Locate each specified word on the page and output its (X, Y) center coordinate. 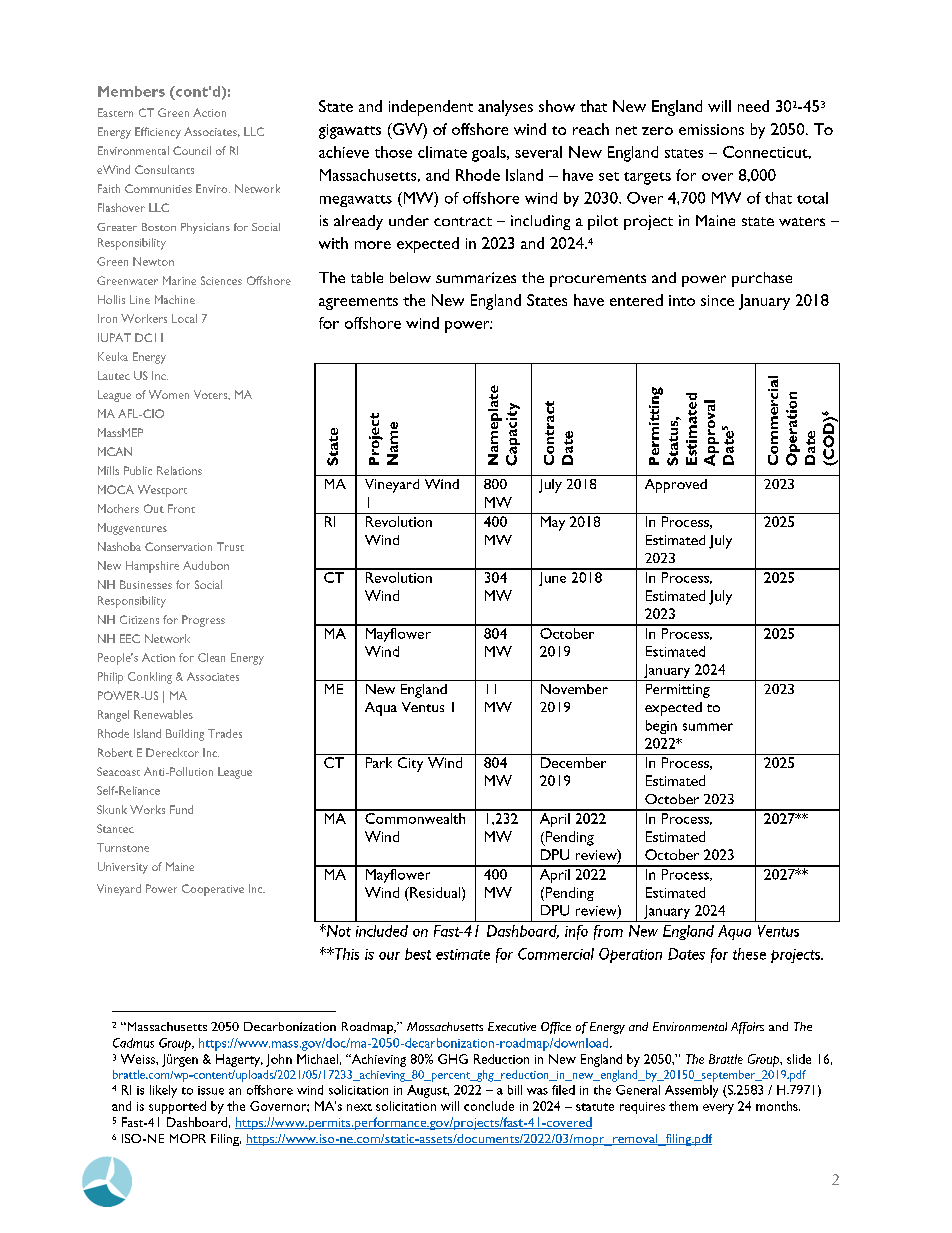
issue (211, 1090)
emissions (711, 129)
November (574, 689)
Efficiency (158, 133)
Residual (435, 892)
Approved (676, 486)
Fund (181, 809)
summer (708, 727)
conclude (489, 1106)
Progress (203, 621)
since (717, 300)
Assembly (691, 1091)
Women (169, 394)
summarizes (476, 277)
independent (431, 108)
